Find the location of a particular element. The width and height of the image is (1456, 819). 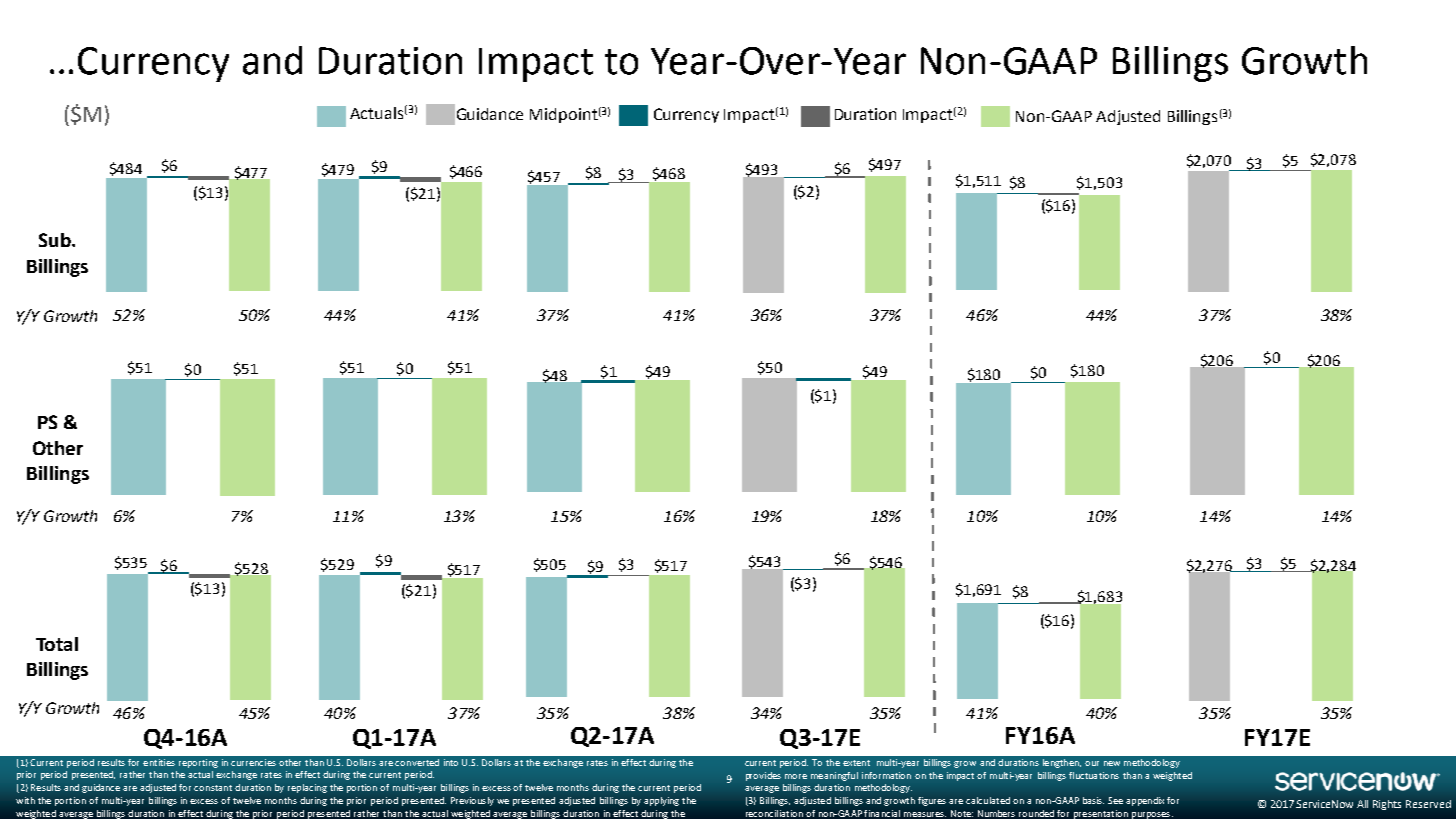

All is located at coordinates (1362, 804).
